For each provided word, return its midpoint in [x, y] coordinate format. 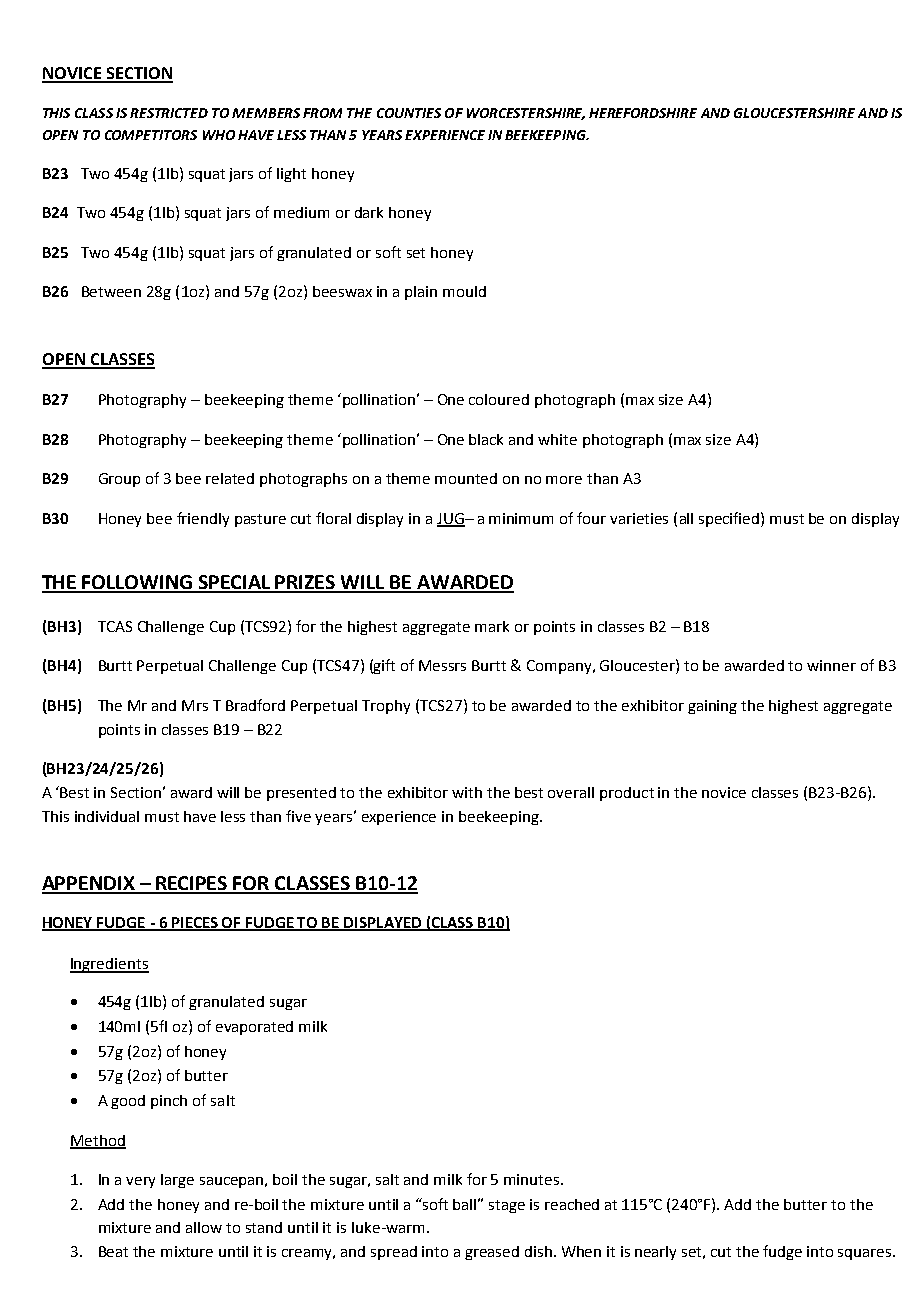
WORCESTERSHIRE [526, 114]
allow [204, 1227]
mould [464, 291]
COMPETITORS [151, 135]
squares [866, 1254]
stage [507, 1206]
